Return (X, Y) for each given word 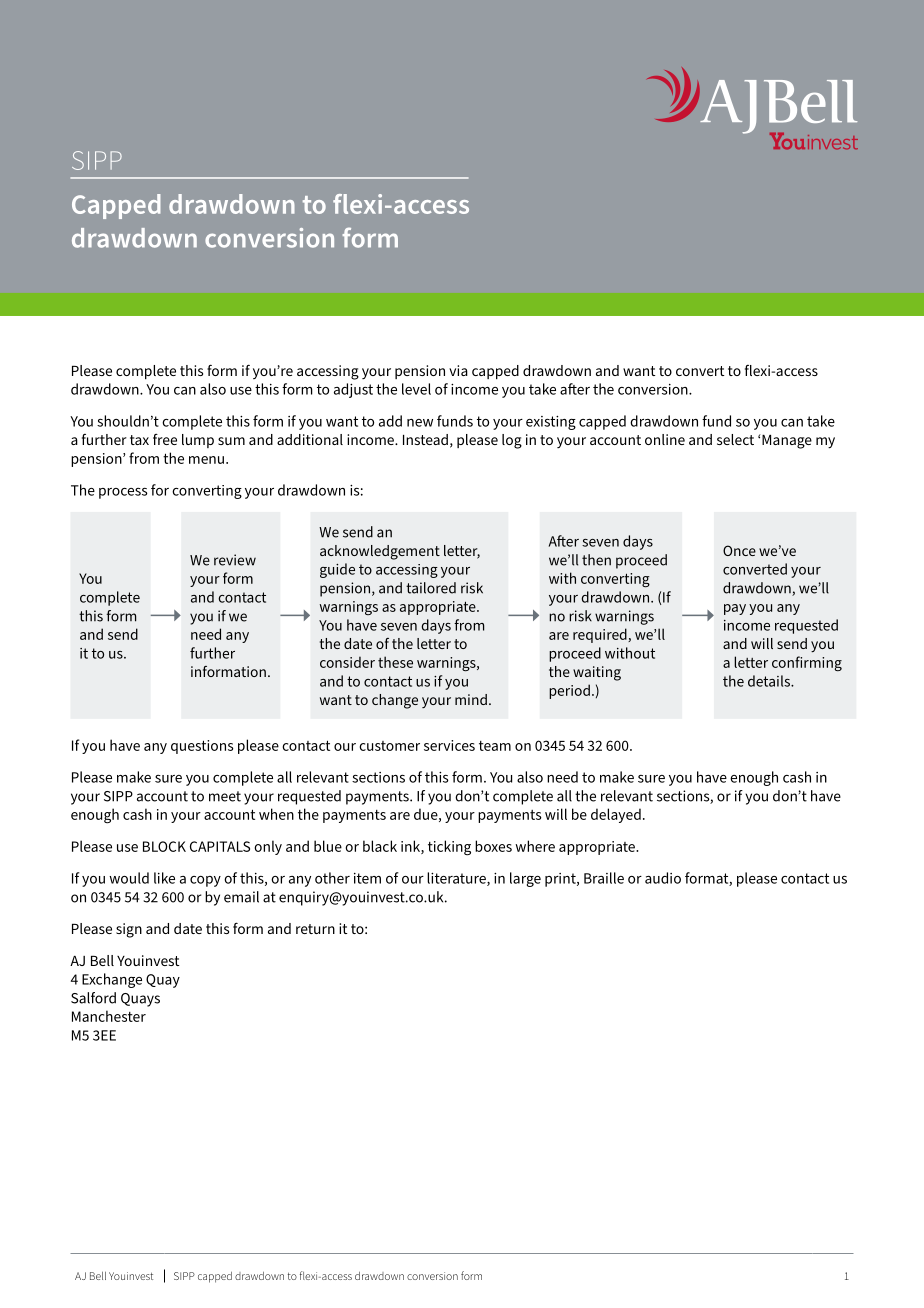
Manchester (109, 1016)
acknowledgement (380, 552)
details (770, 681)
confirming (807, 663)
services (449, 745)
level (416, 389)
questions (202, 747)
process (123, 493)
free (165, 439)
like (164, 878)
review (235, 560)
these (395, 662)
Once (739, 550)
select (735, 439)
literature (457, 879)
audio (663, 878)
